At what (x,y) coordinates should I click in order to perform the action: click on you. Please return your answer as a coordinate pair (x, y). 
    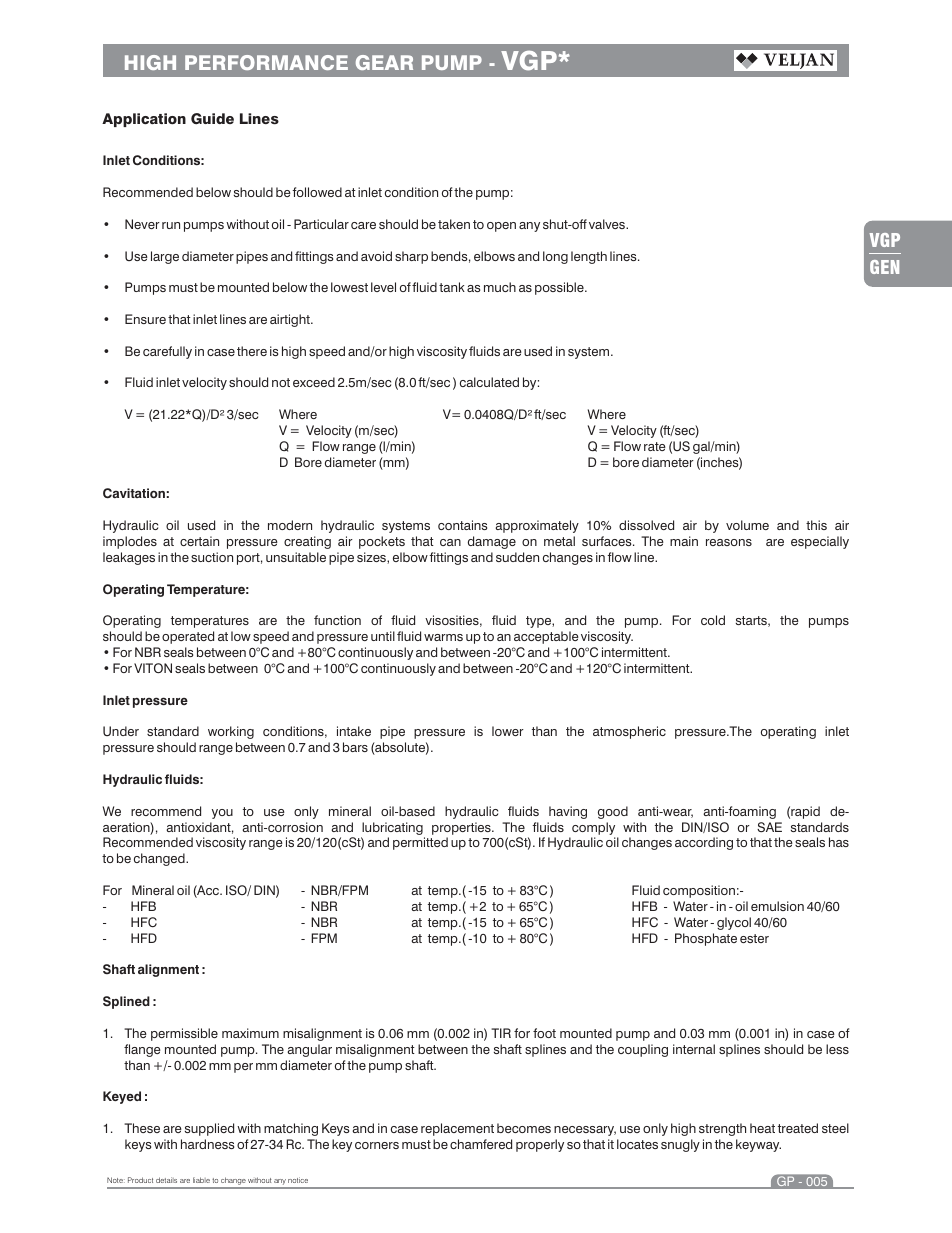
    Looking at the image, I should click on (222, 814).
